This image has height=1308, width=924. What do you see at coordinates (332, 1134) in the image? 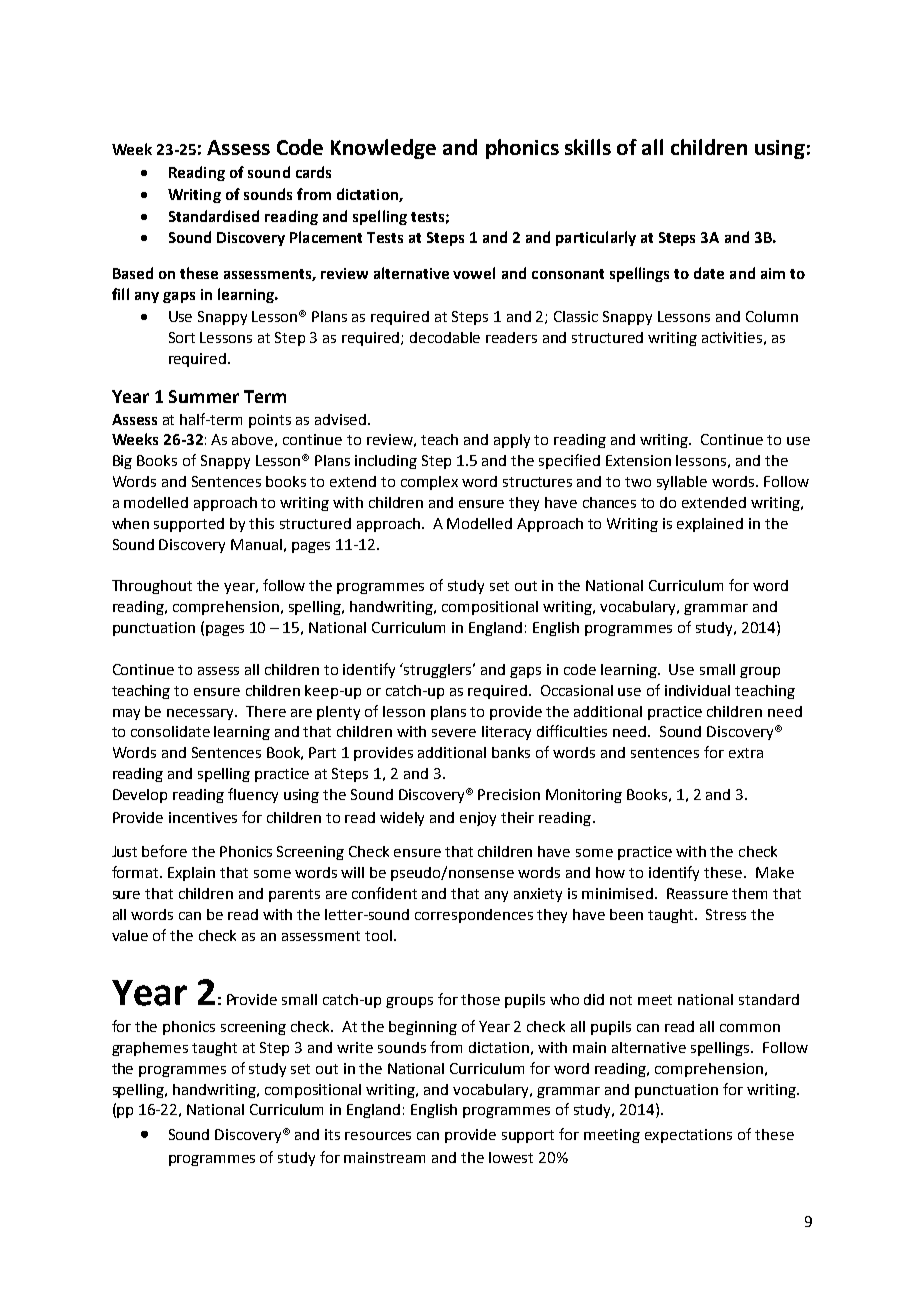
I see `its` at bounding box center [332, 1134].
